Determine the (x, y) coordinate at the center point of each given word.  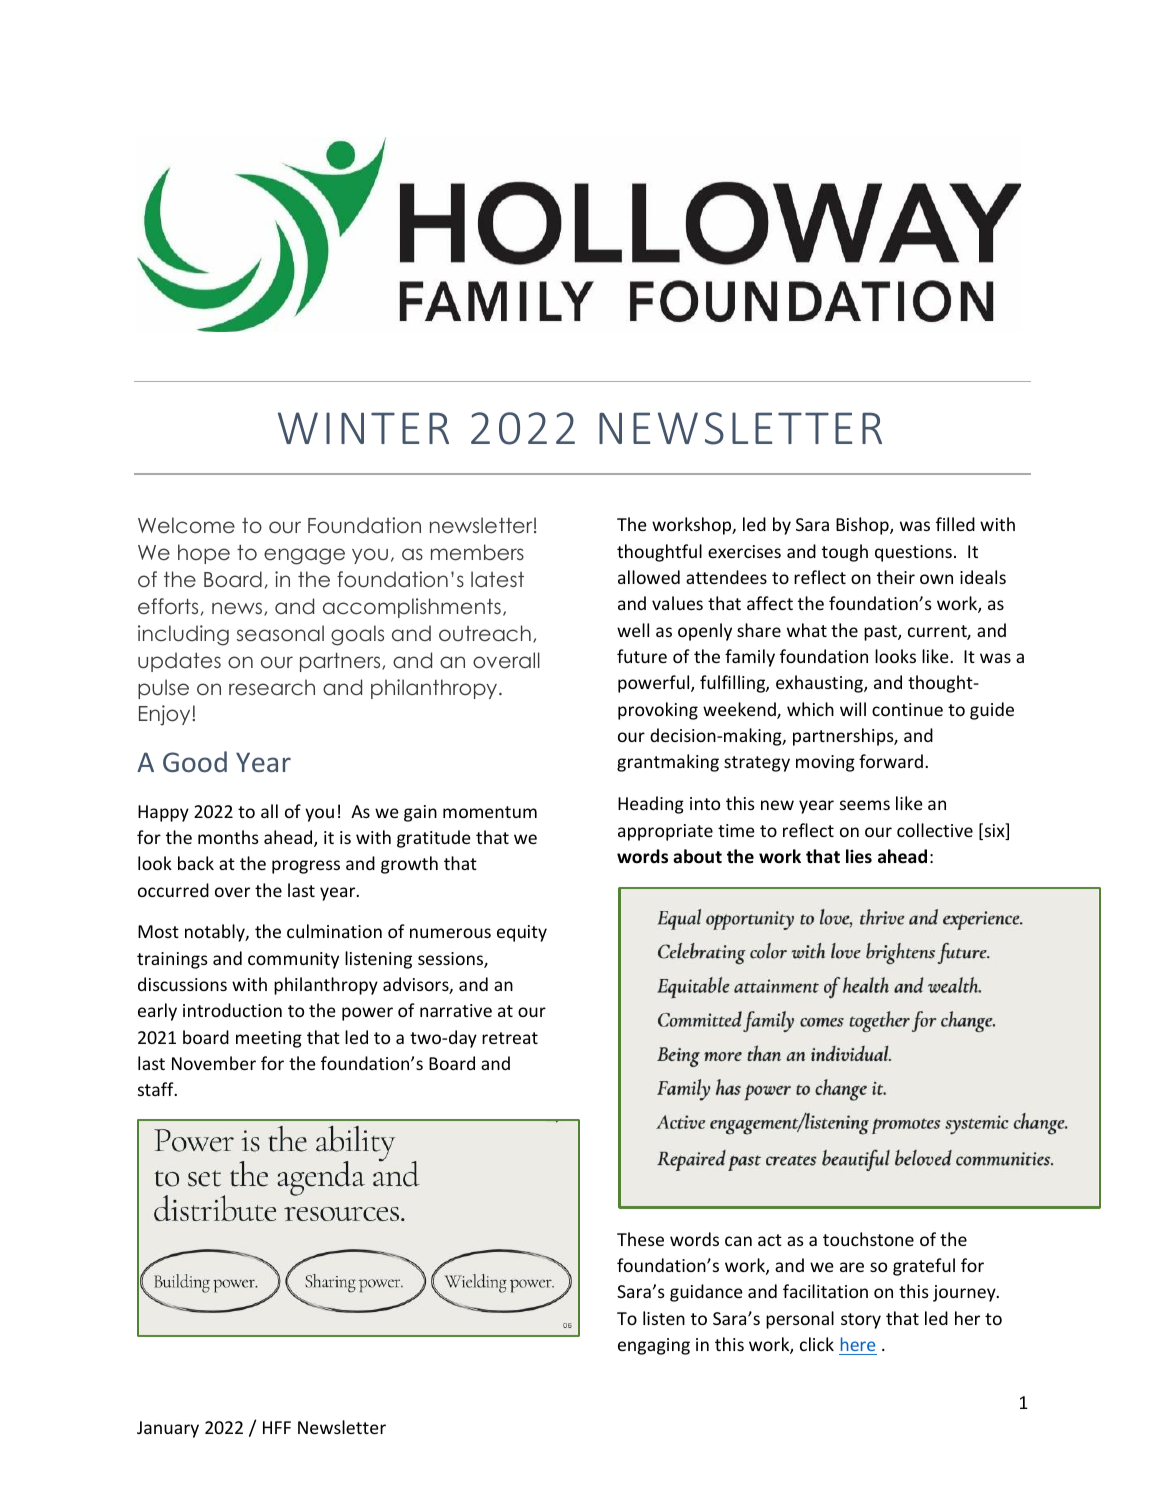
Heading (651, 805)
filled (955, 524)
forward (891, 761)
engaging (654, 1346)
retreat (510, 1038)
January (168, 1429)
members (477, 552)
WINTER (363, 428)
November (214, 1063)
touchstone (868, 1239)
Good (195, 761)
